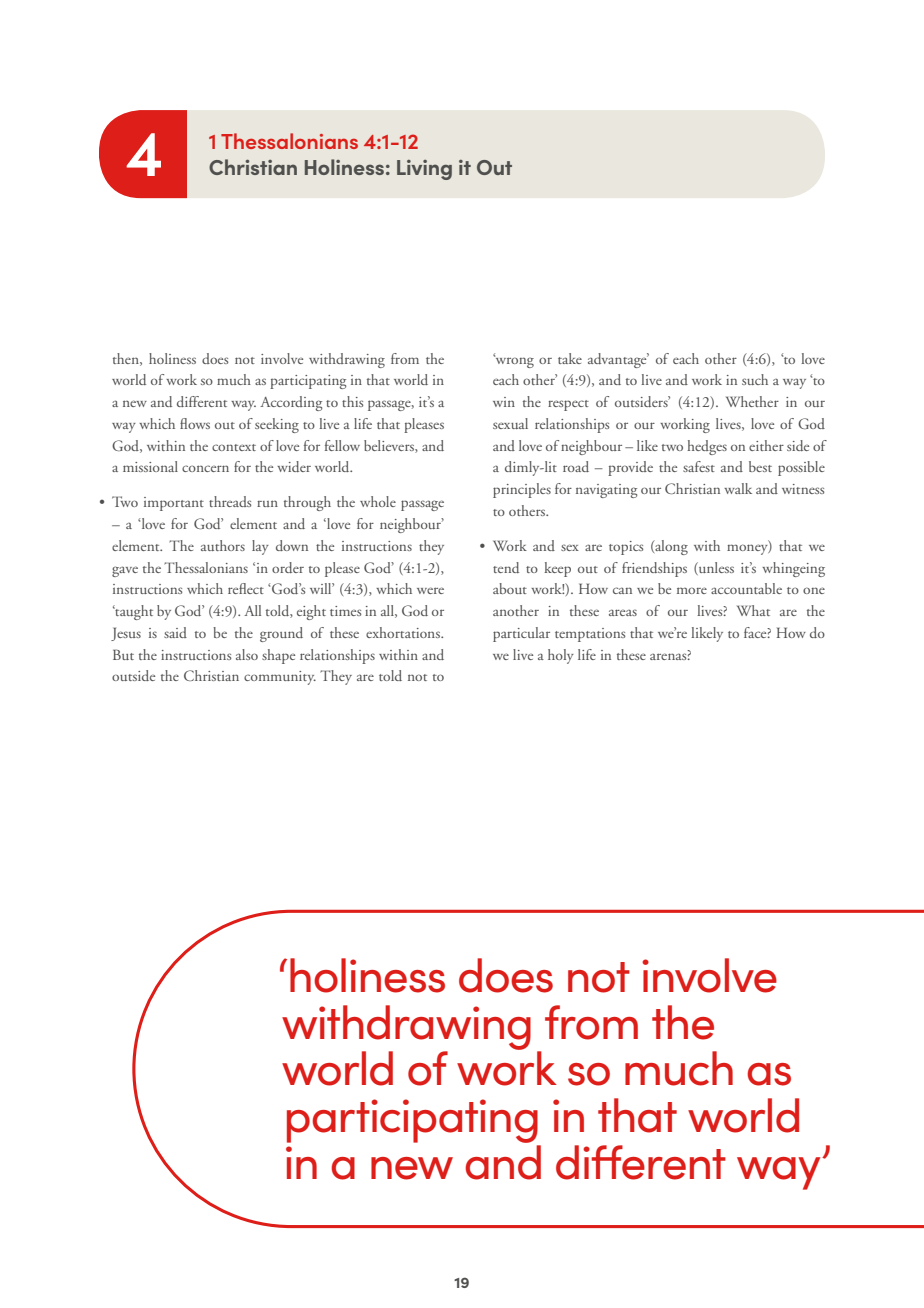 The height and width of the page is (1308, 924). Describe the element at coordinates (230, 501) in the page. I see `threads` at that location.
